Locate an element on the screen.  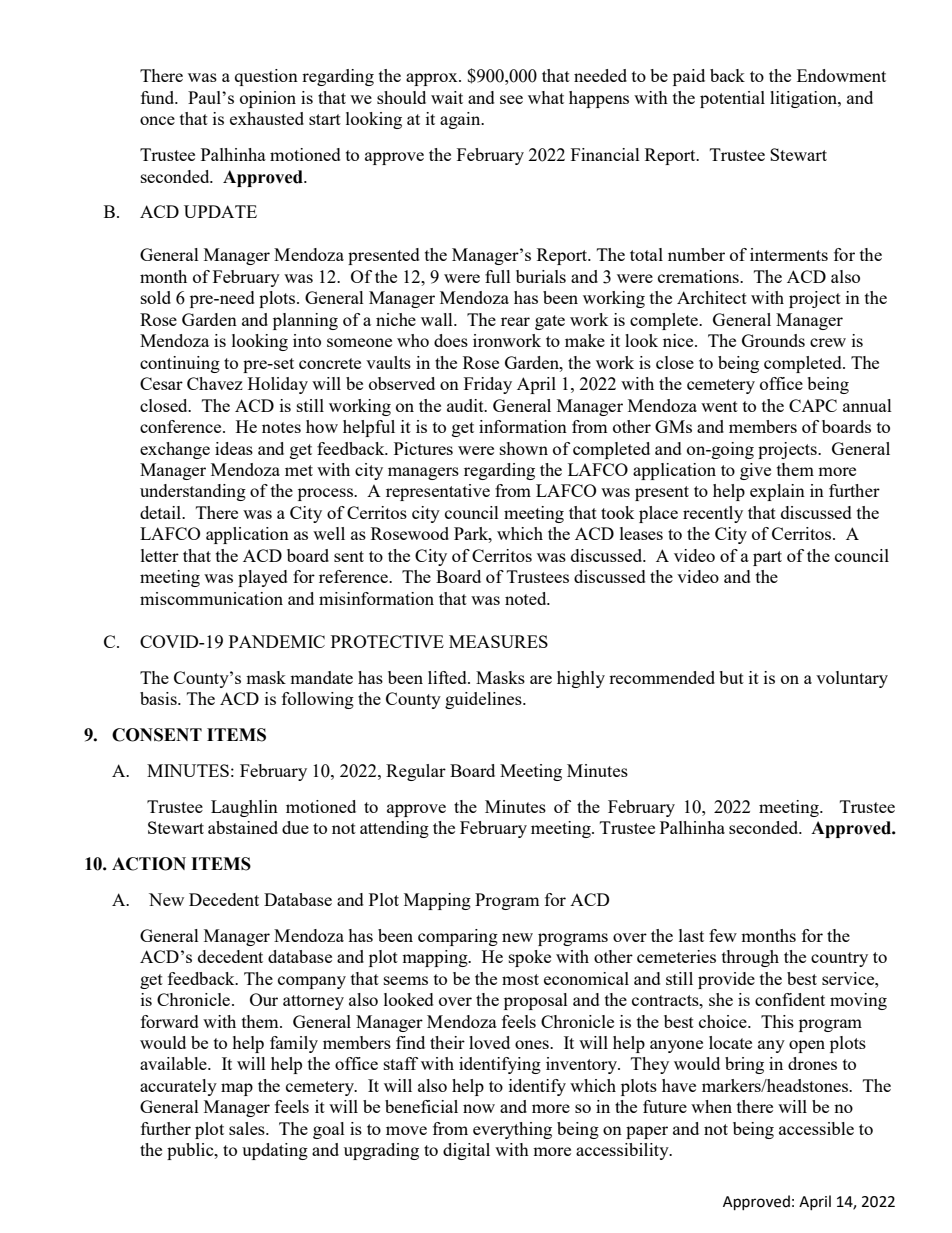
give is located at coordinates (755, 471).
